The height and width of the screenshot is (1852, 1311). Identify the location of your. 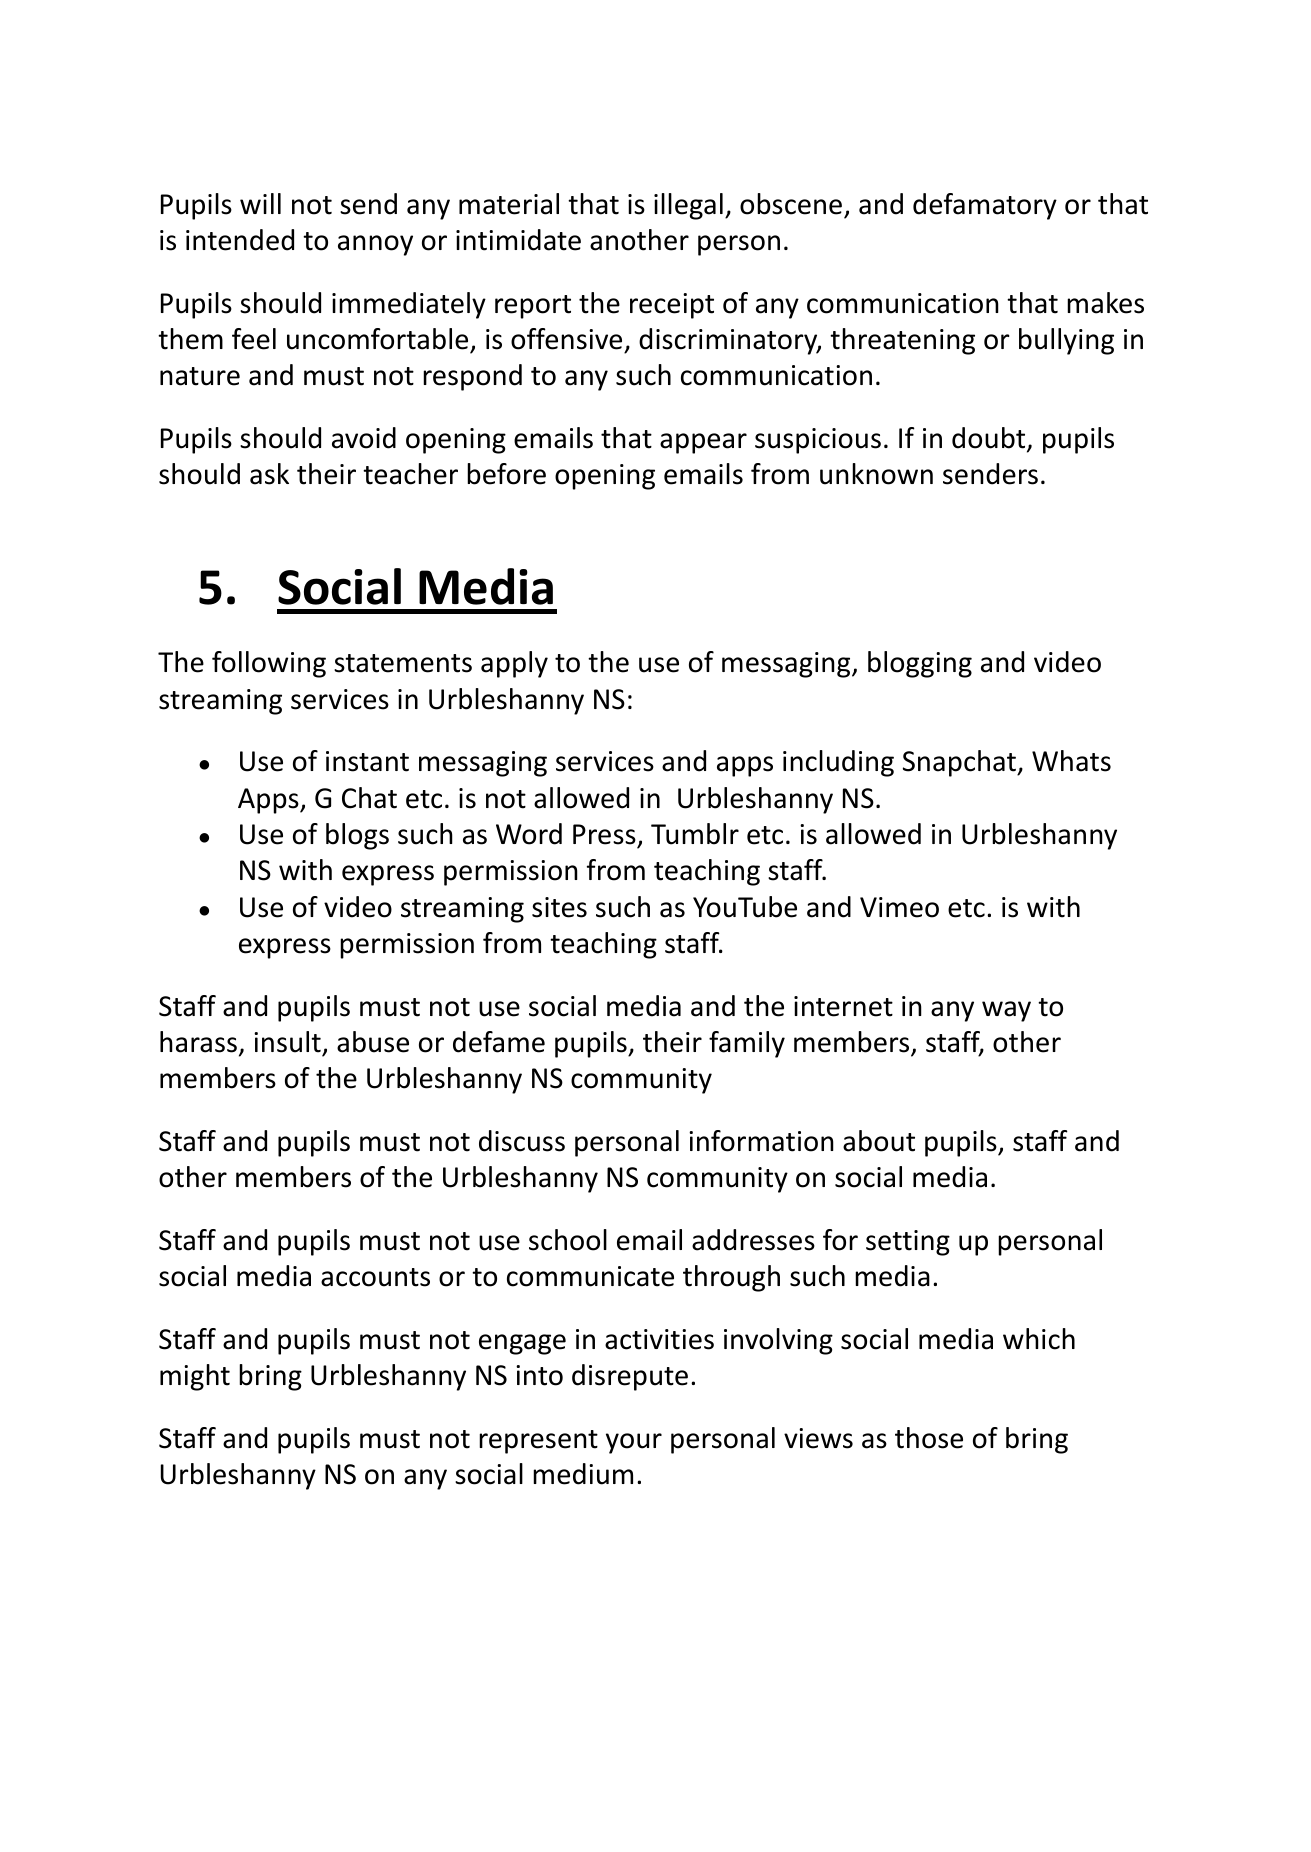
(634, 1443).
